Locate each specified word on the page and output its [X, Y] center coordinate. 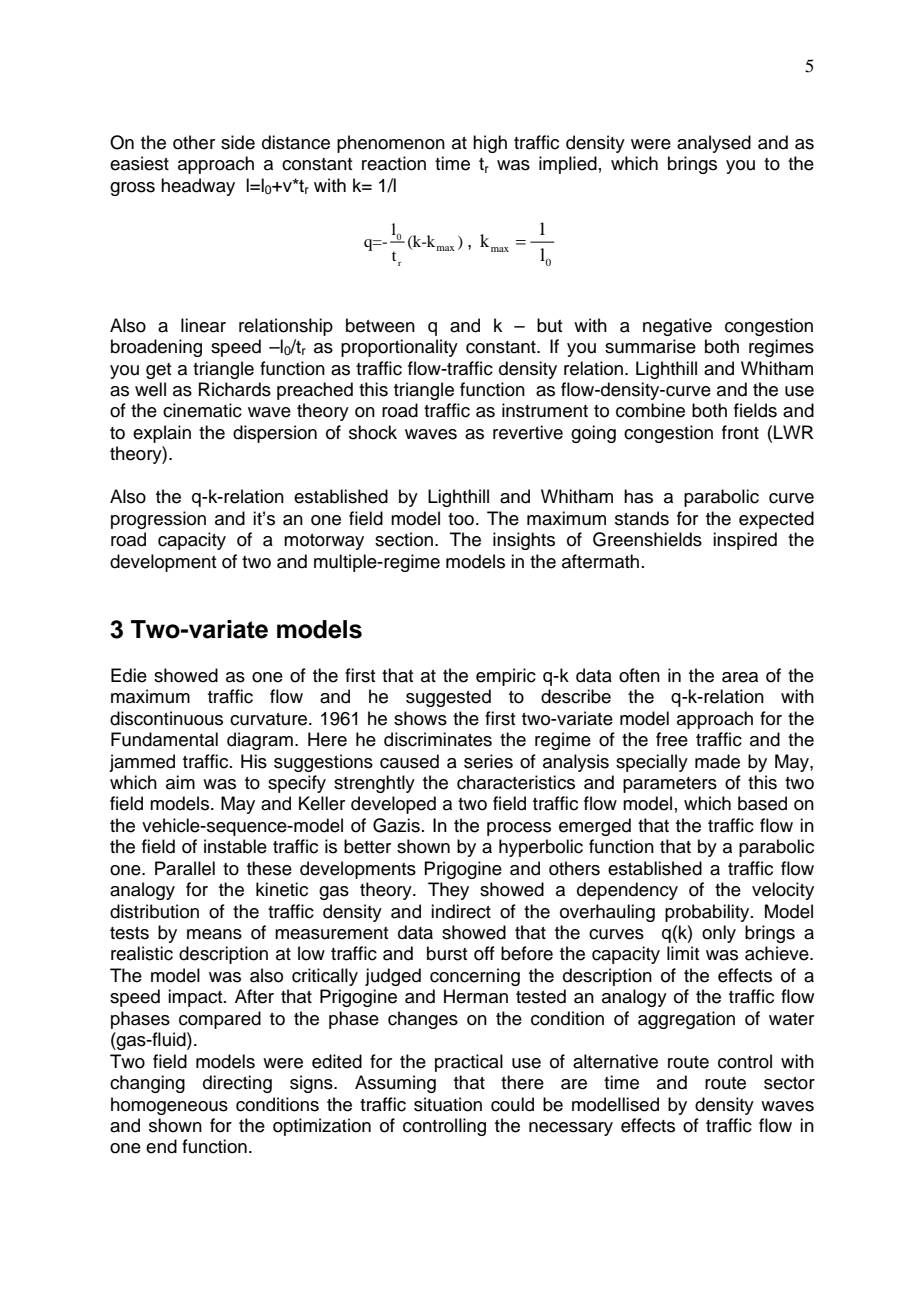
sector [789, 1083]
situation [448, 1104]
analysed [714, 144]
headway [198, 187]
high [490, 144]
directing [237, 1084]
